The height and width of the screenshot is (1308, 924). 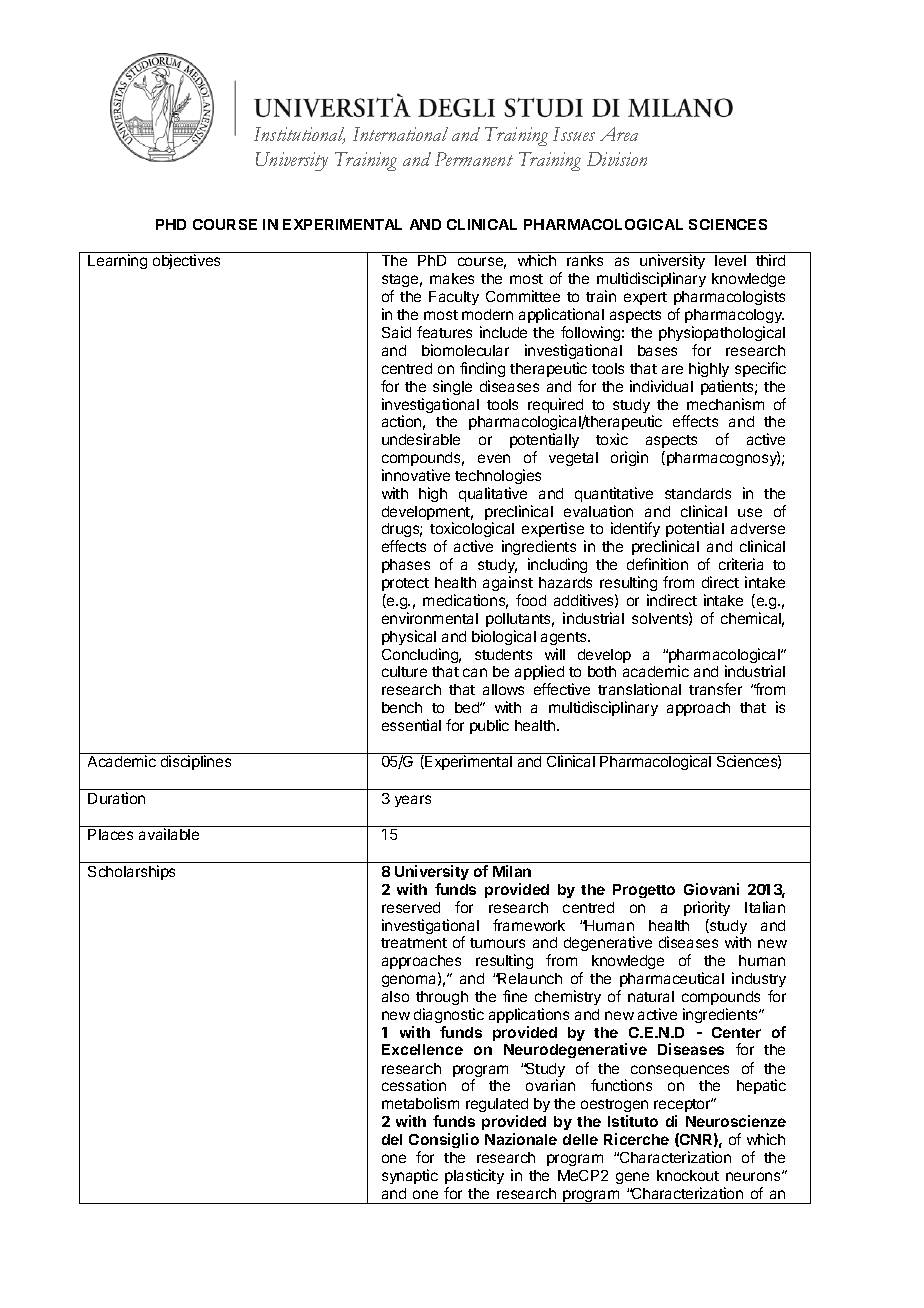 What do you see at coordinates (715, 689) in the screenshot?
I see `transfer` at bounding box center [715, 689].
